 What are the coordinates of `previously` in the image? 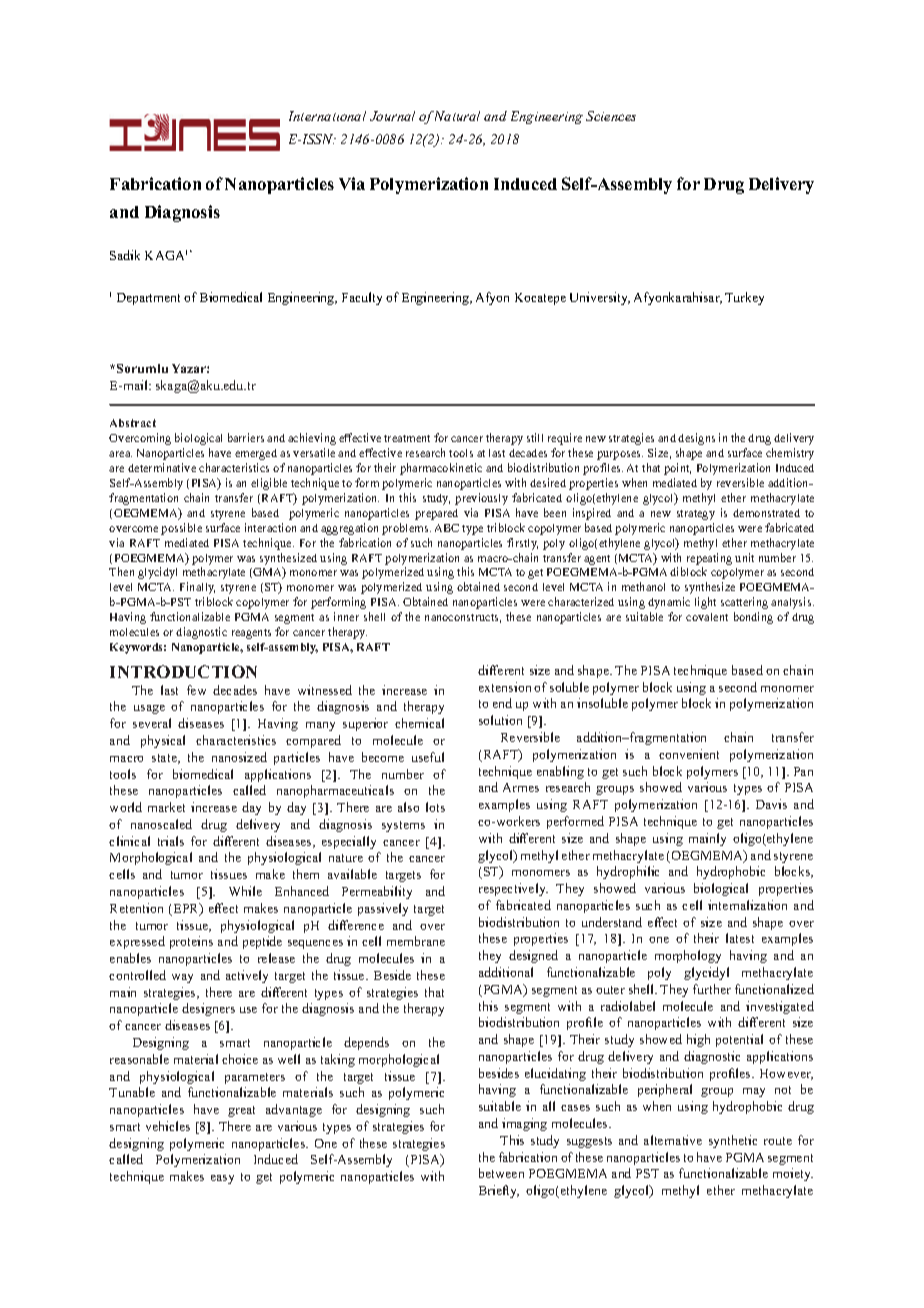 It's located at (481, 499).
